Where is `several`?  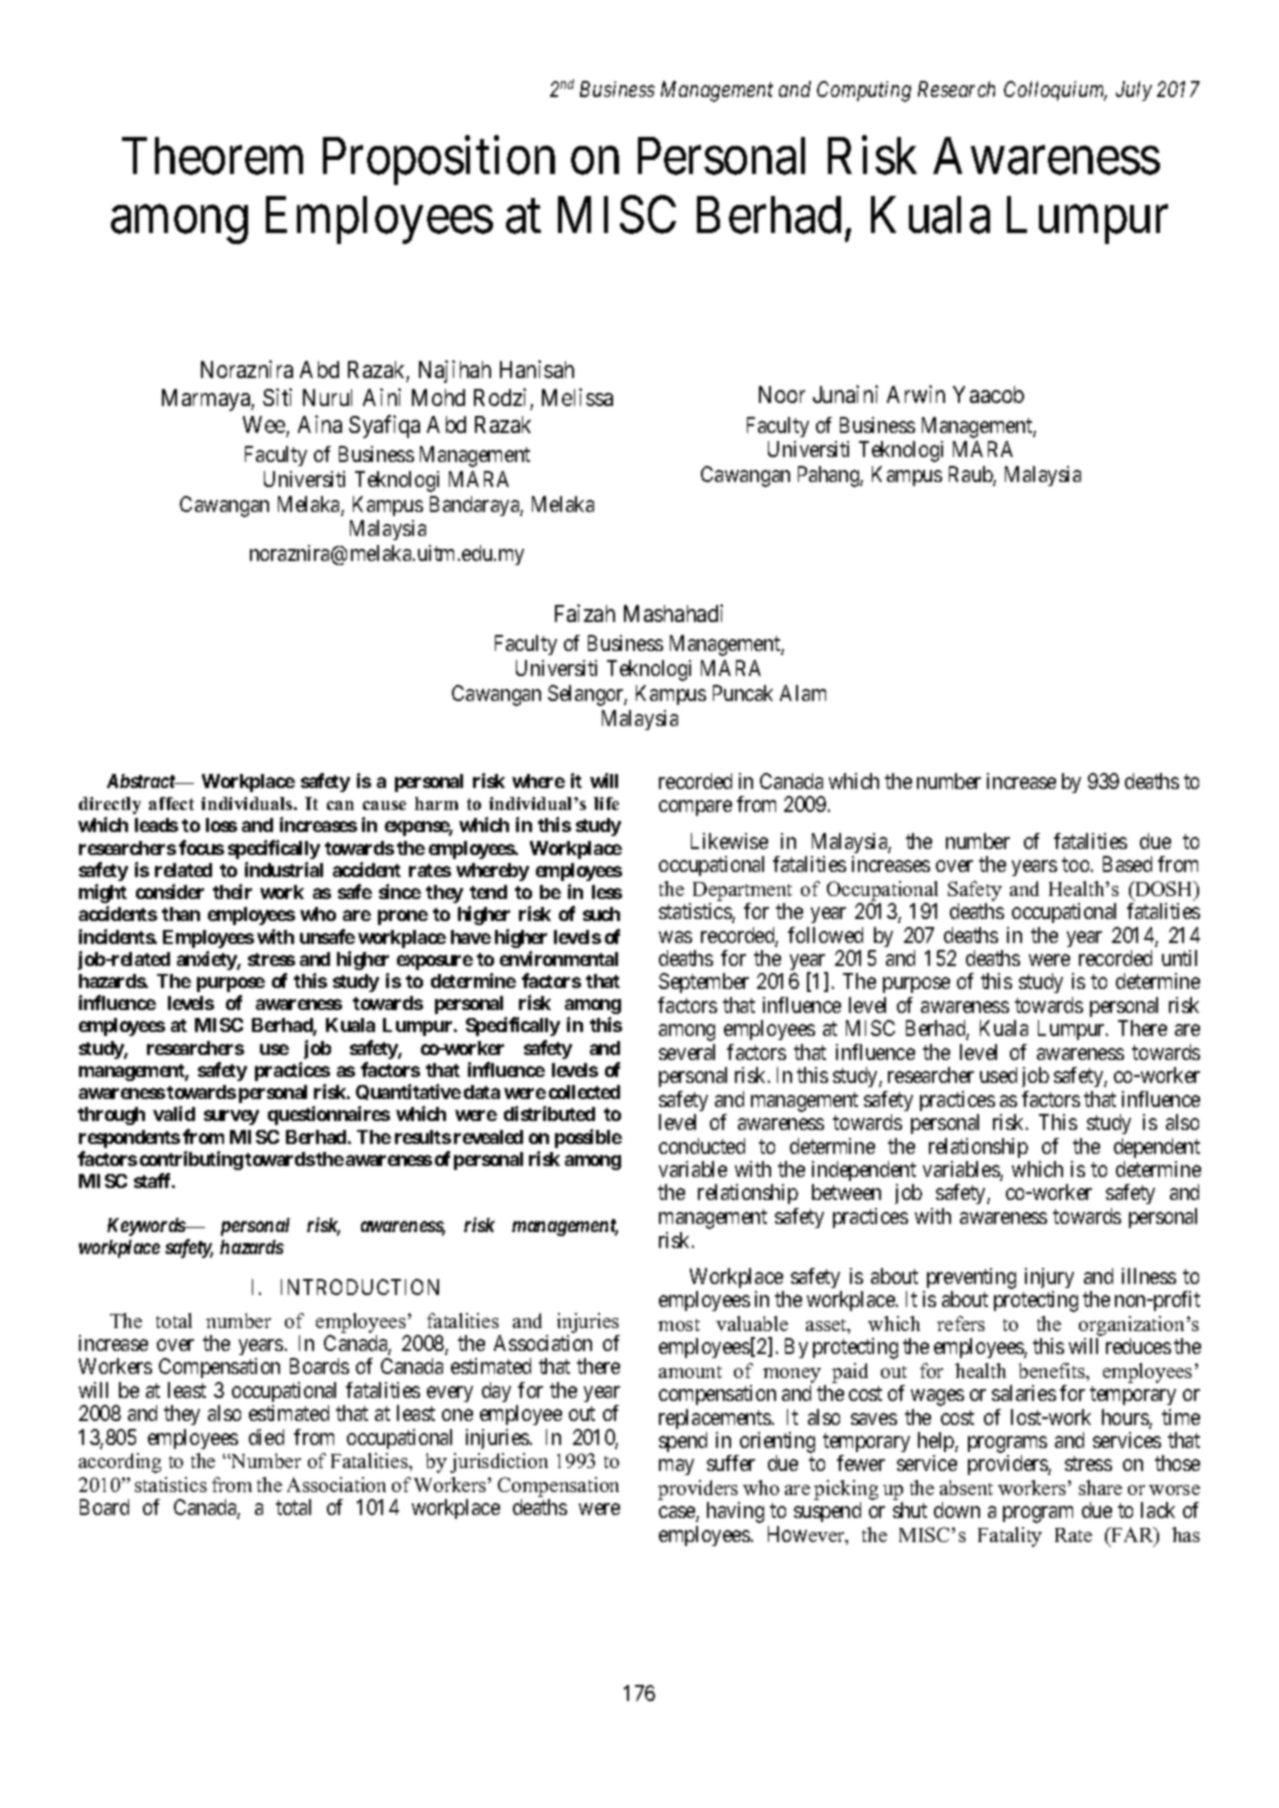
several is located at coordinates (687, 1052).
